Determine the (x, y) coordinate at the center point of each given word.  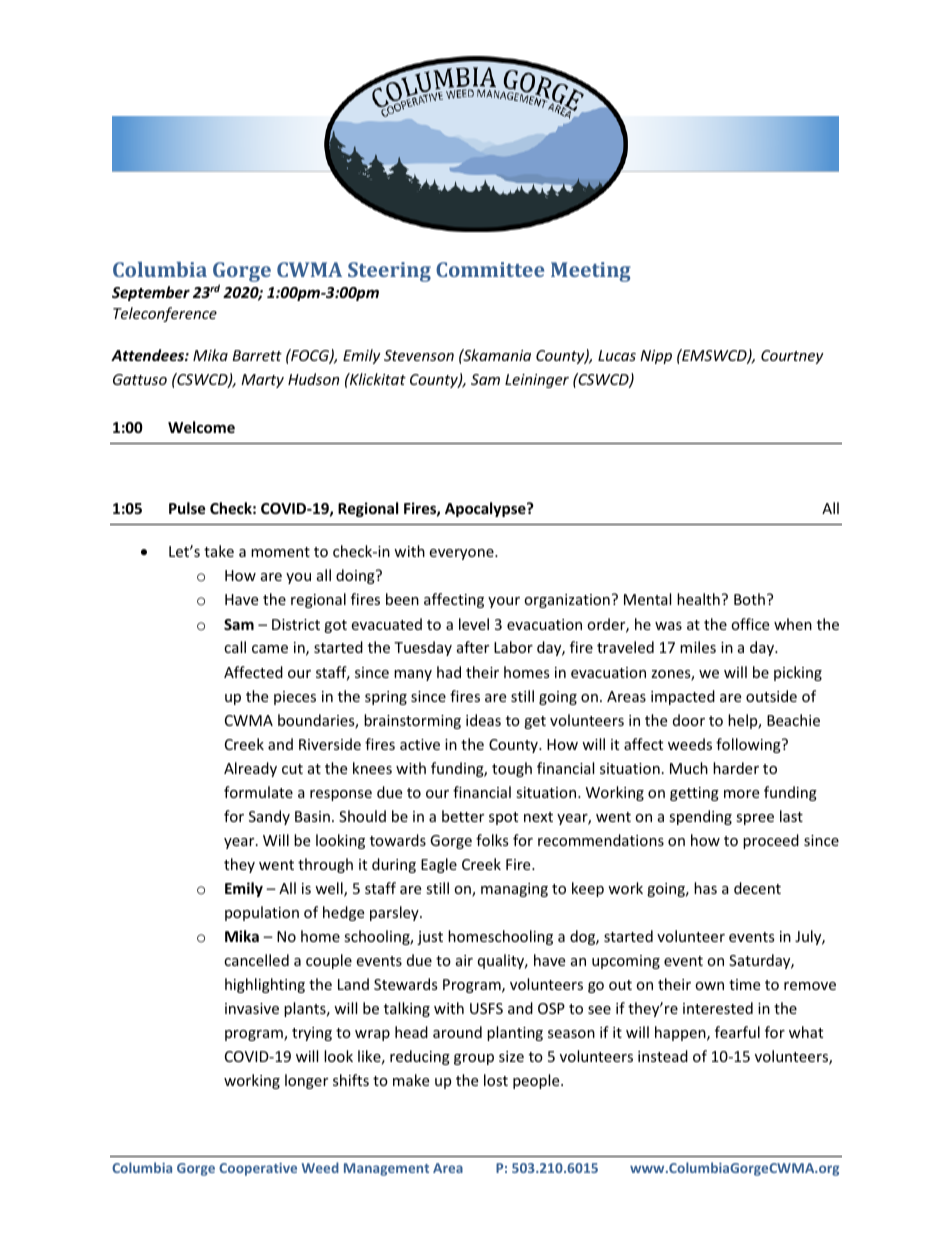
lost (496, 1080)
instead (663, 1056)
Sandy (269, 817)
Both (749, 599)
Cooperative (258, 1169)
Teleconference (165, 314)
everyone (462, 554)
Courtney (792, 357)
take (219, 551)
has (705, 888)
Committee (490, 269)
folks (492, 840)
